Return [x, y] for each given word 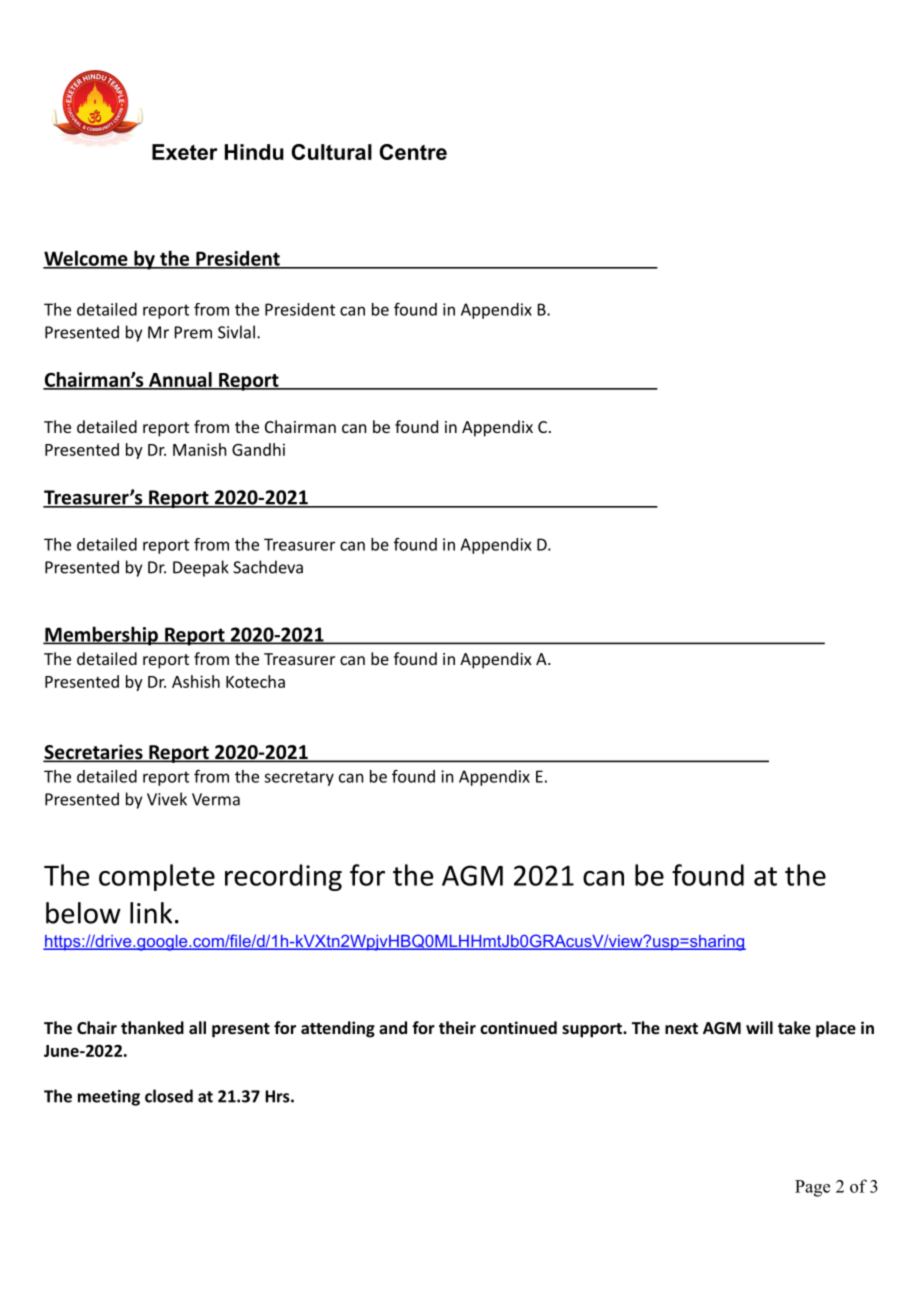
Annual [180, 381]
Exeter [185, 152]
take [794, 1027]
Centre [413, 152]
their [457, 1027]
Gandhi [258, 449]
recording [283, 877]
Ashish [196, 681]
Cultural [331, 152]
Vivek [167, 799]
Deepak [201, 568]
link [151, 913]
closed [169, 1096]
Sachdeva [268, 567]
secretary [299, 778]
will [759, 1027]
